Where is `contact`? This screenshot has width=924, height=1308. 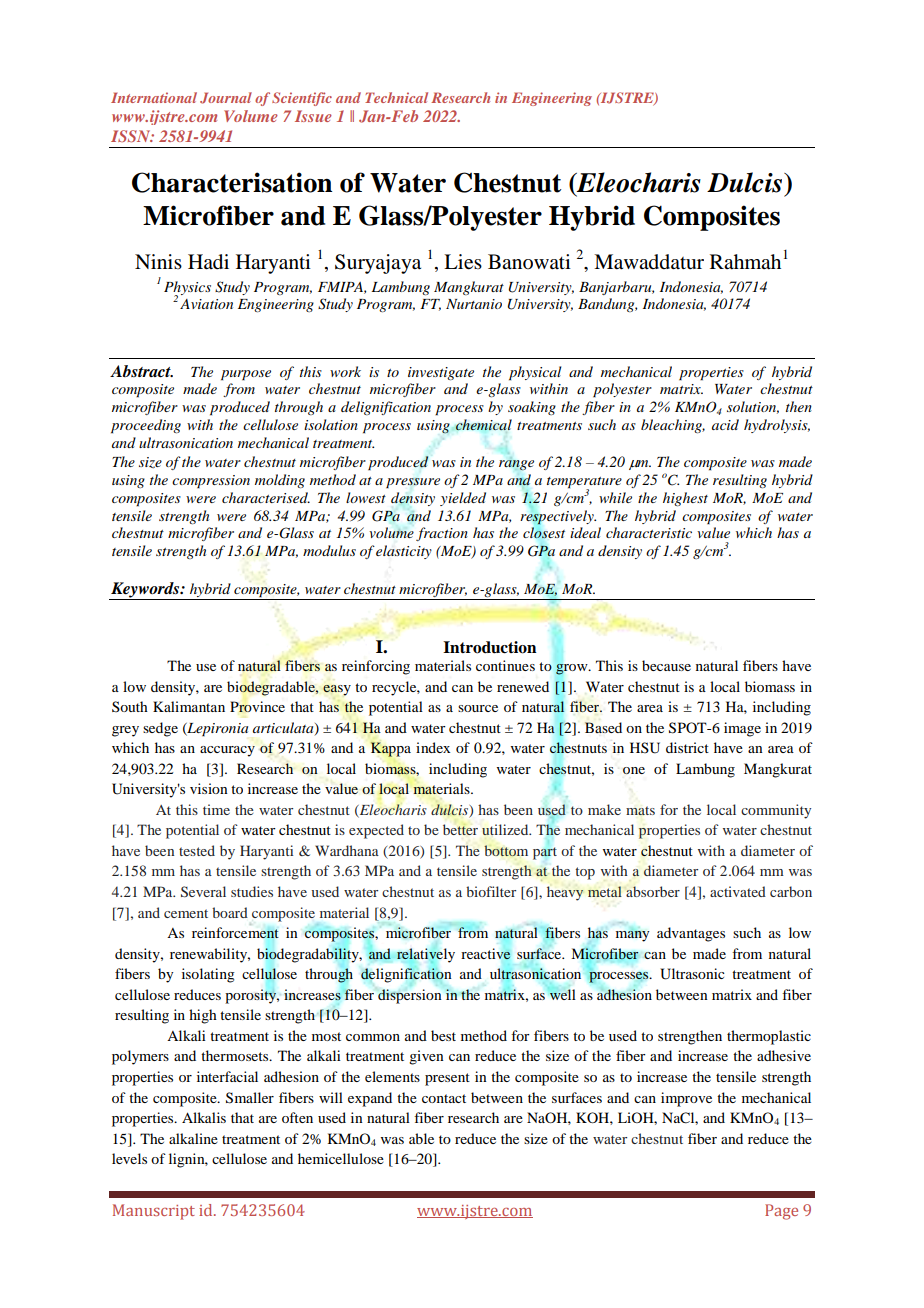
contact is located at coordinates (444, 1098).
